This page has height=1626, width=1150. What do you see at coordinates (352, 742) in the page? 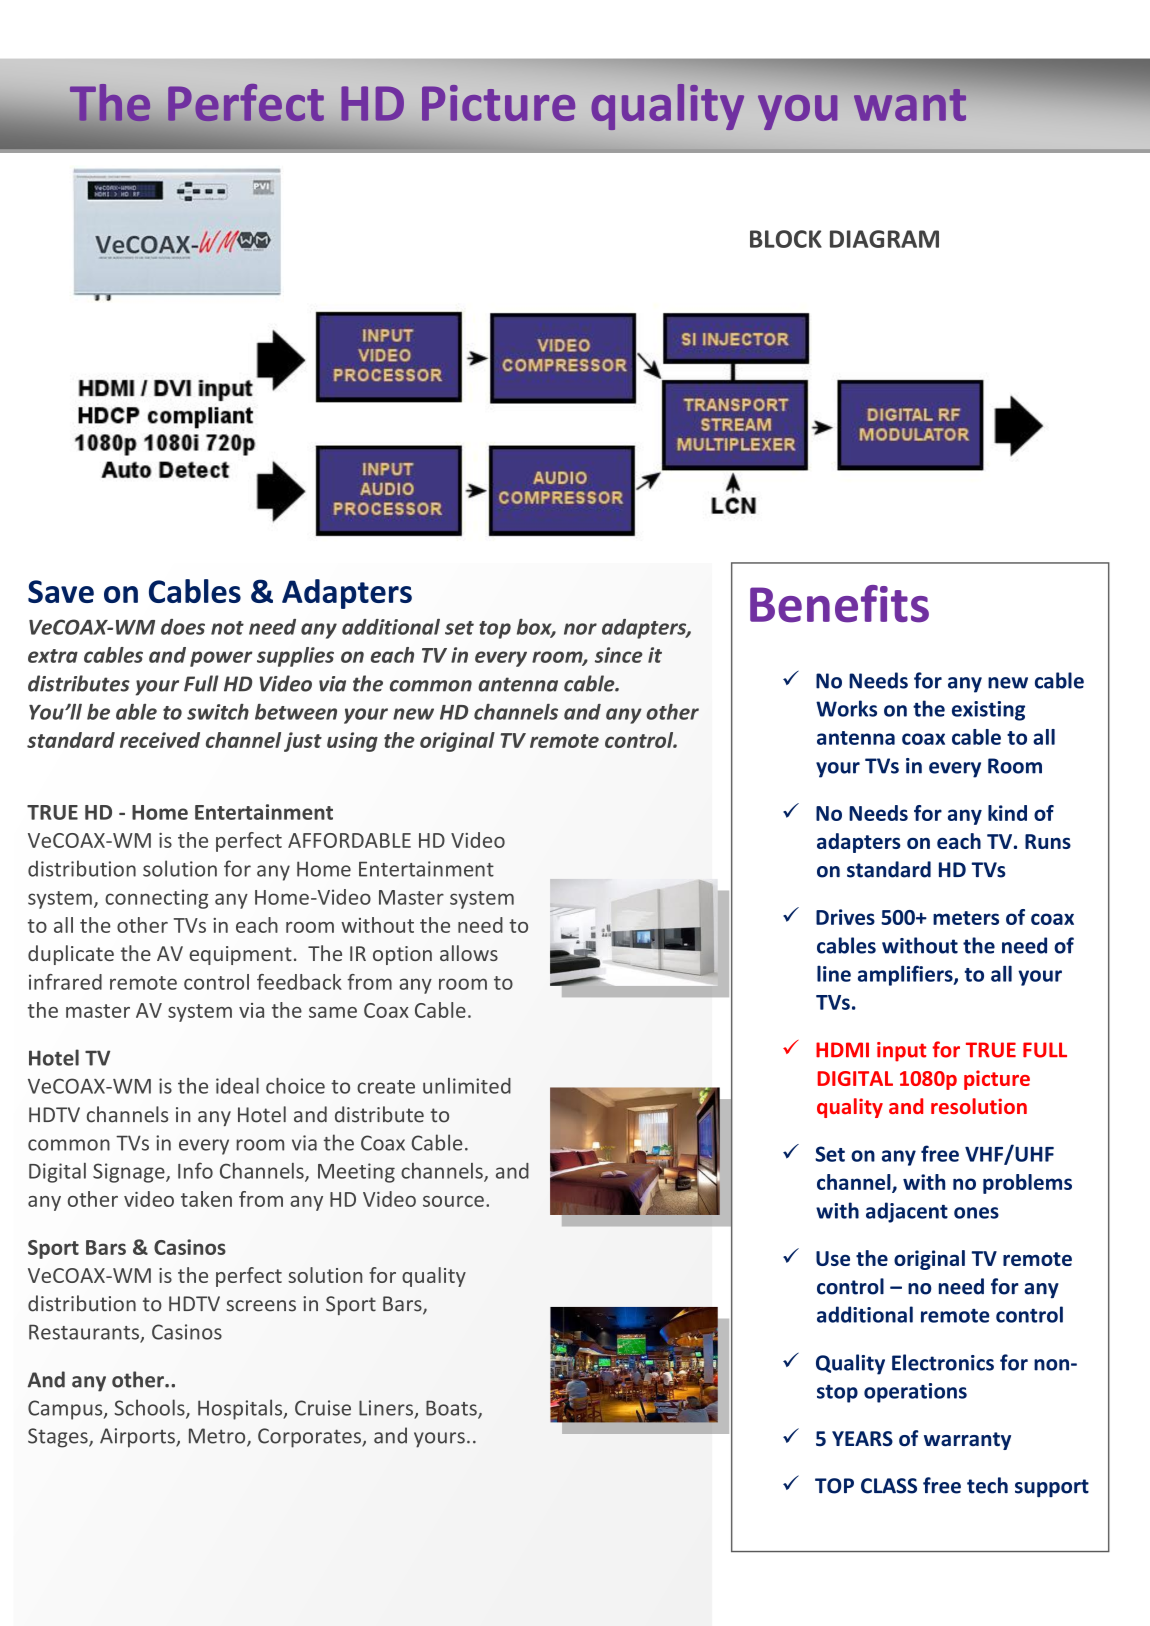
I see `using` at bounding box center [352, 742].
